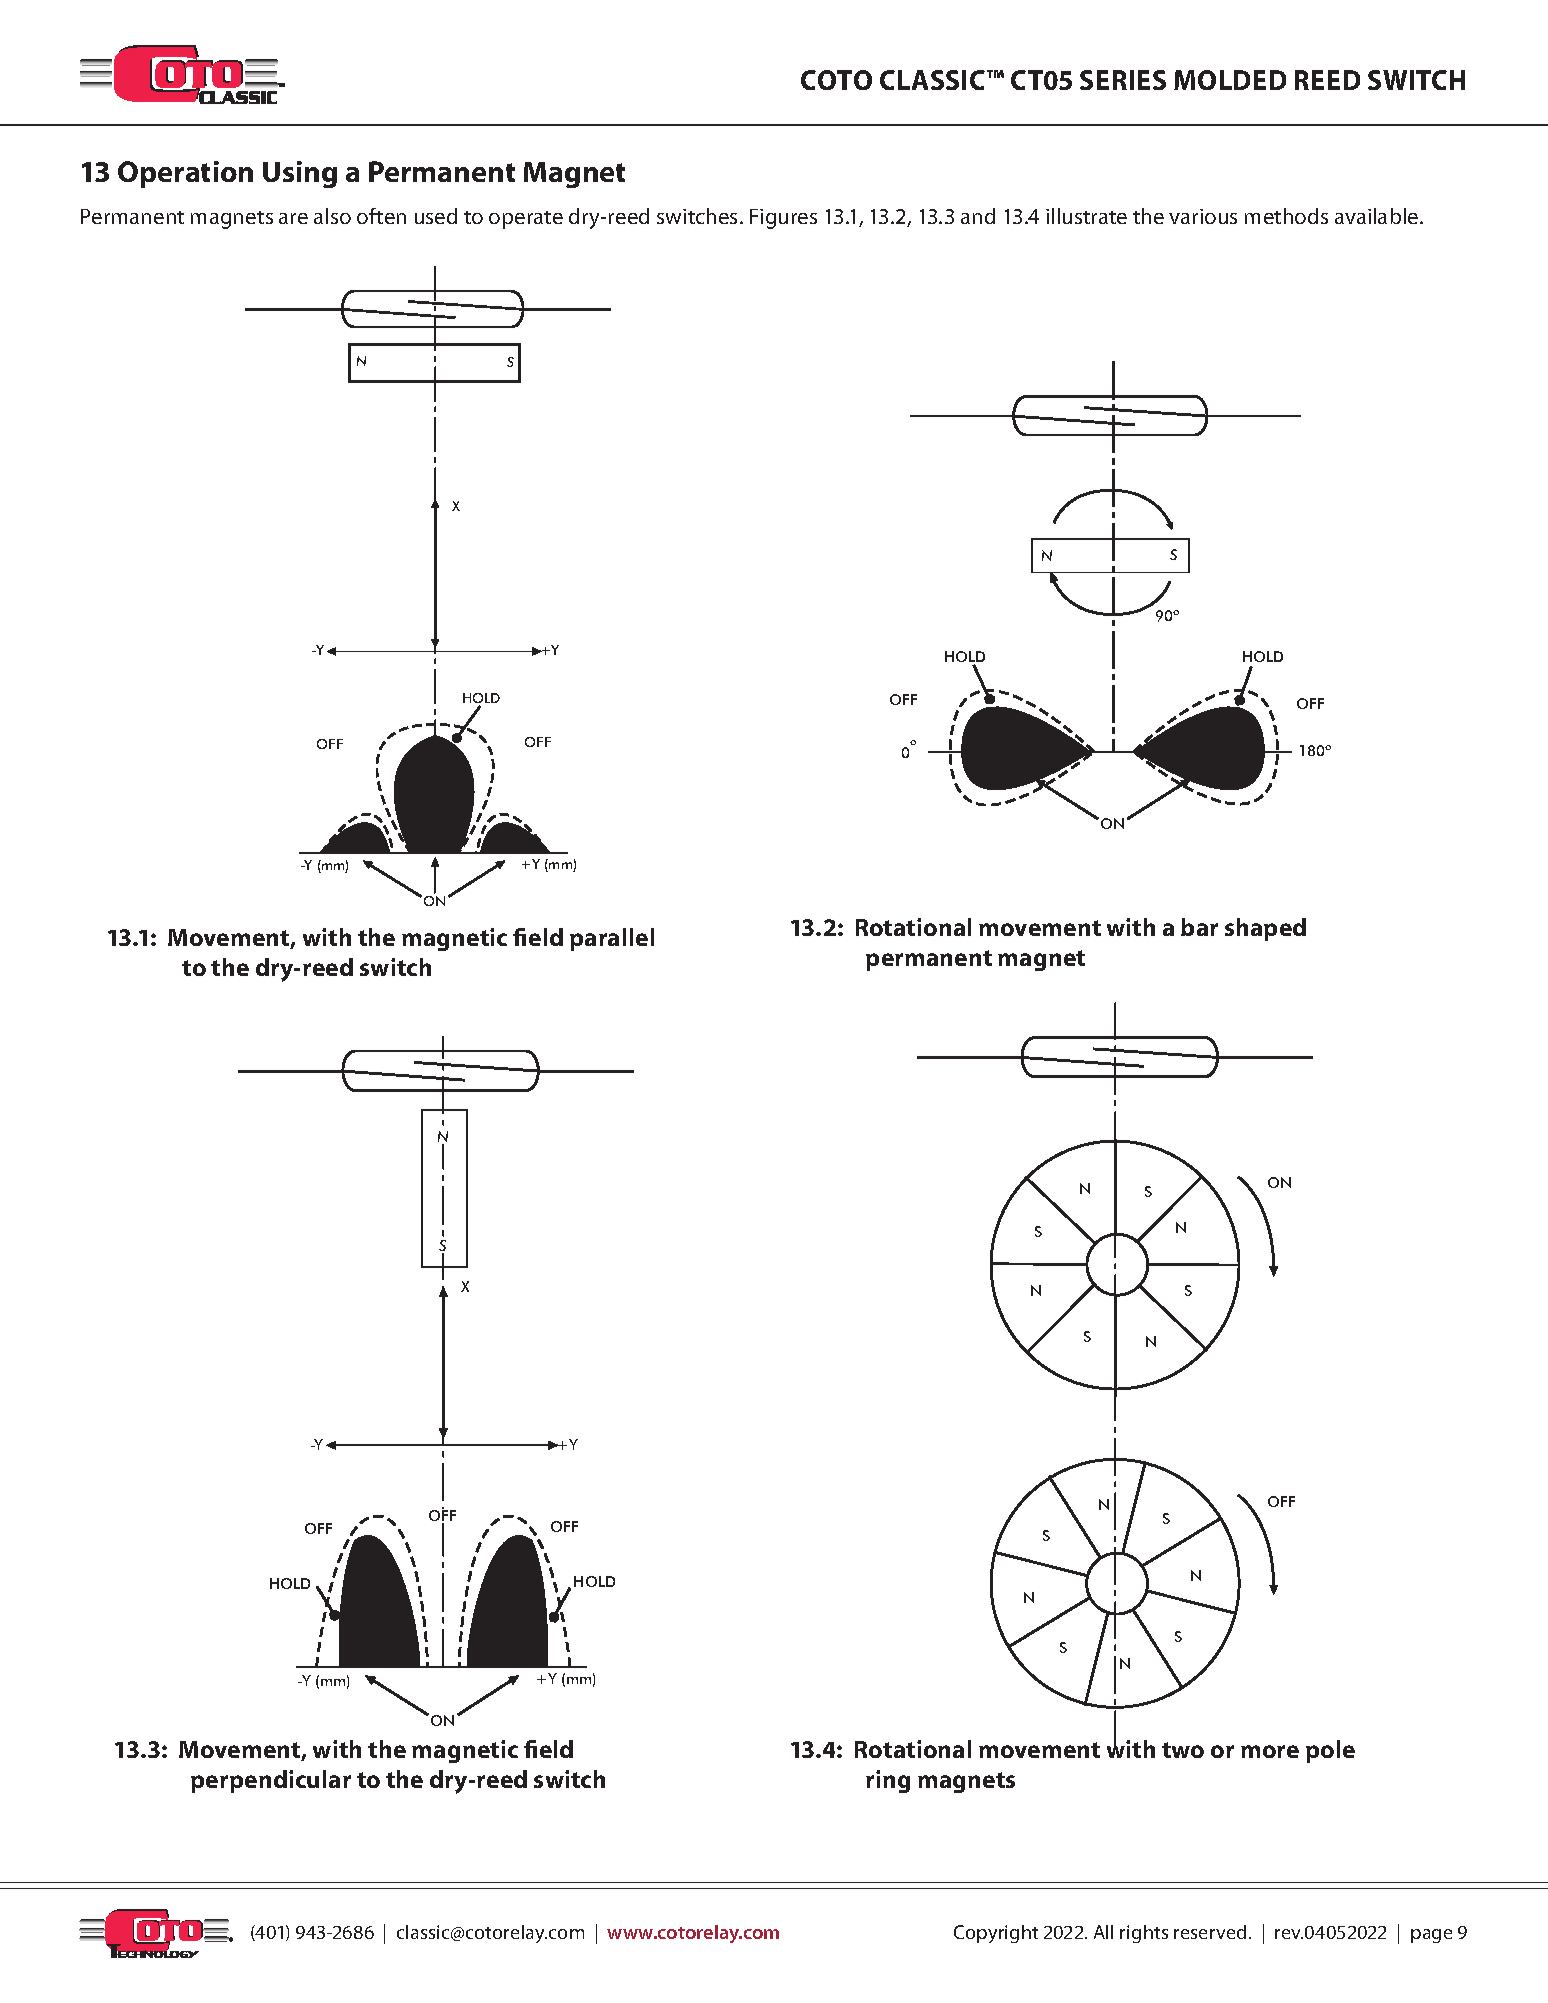 The image size is (1548, 2003). What do you see at coordinates (271, 1781) in the page?
I see `perpendicular` at bounding box center [271, 1781].
